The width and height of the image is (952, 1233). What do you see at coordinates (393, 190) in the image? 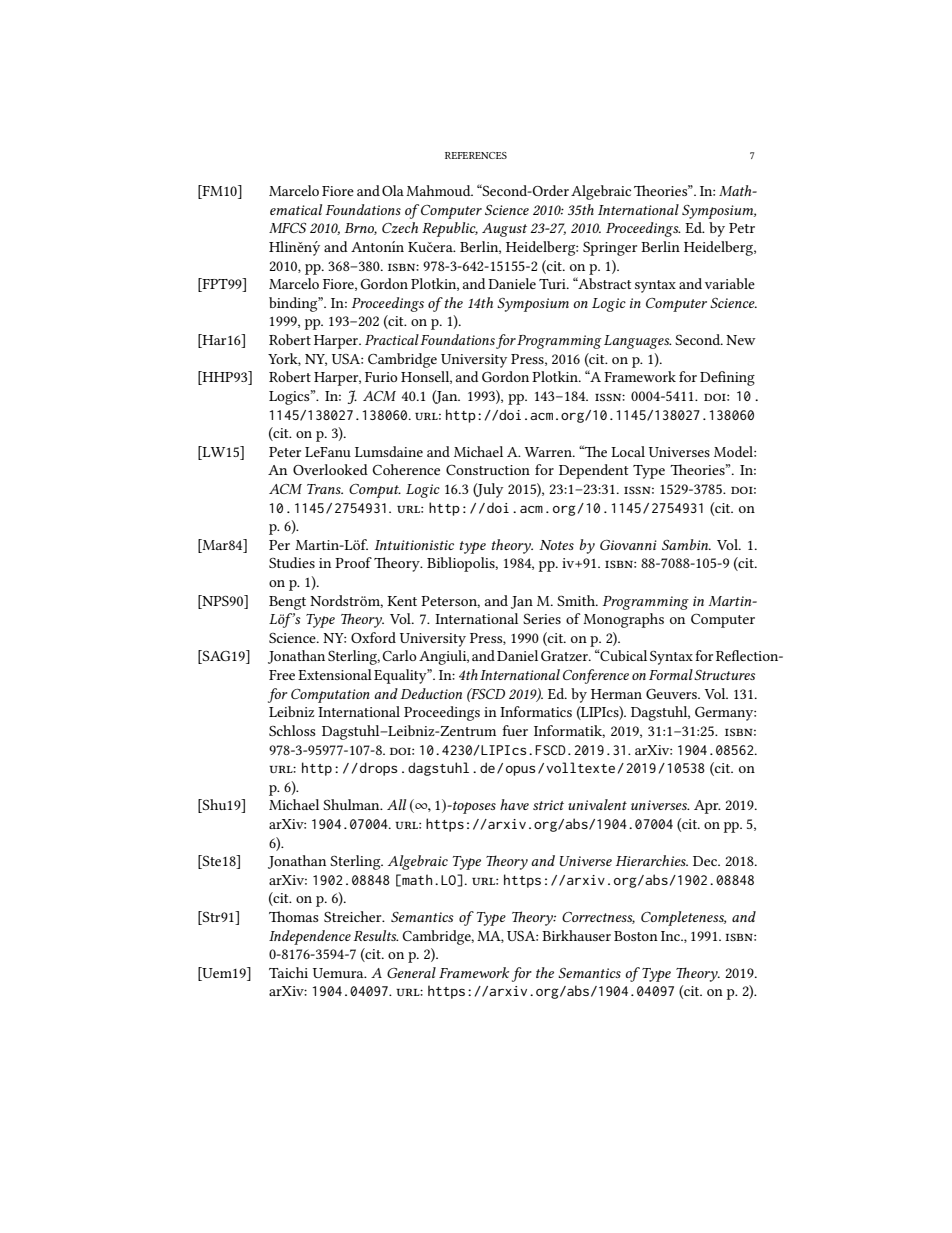
I see `Ola` at bounding box center [393, 190].
